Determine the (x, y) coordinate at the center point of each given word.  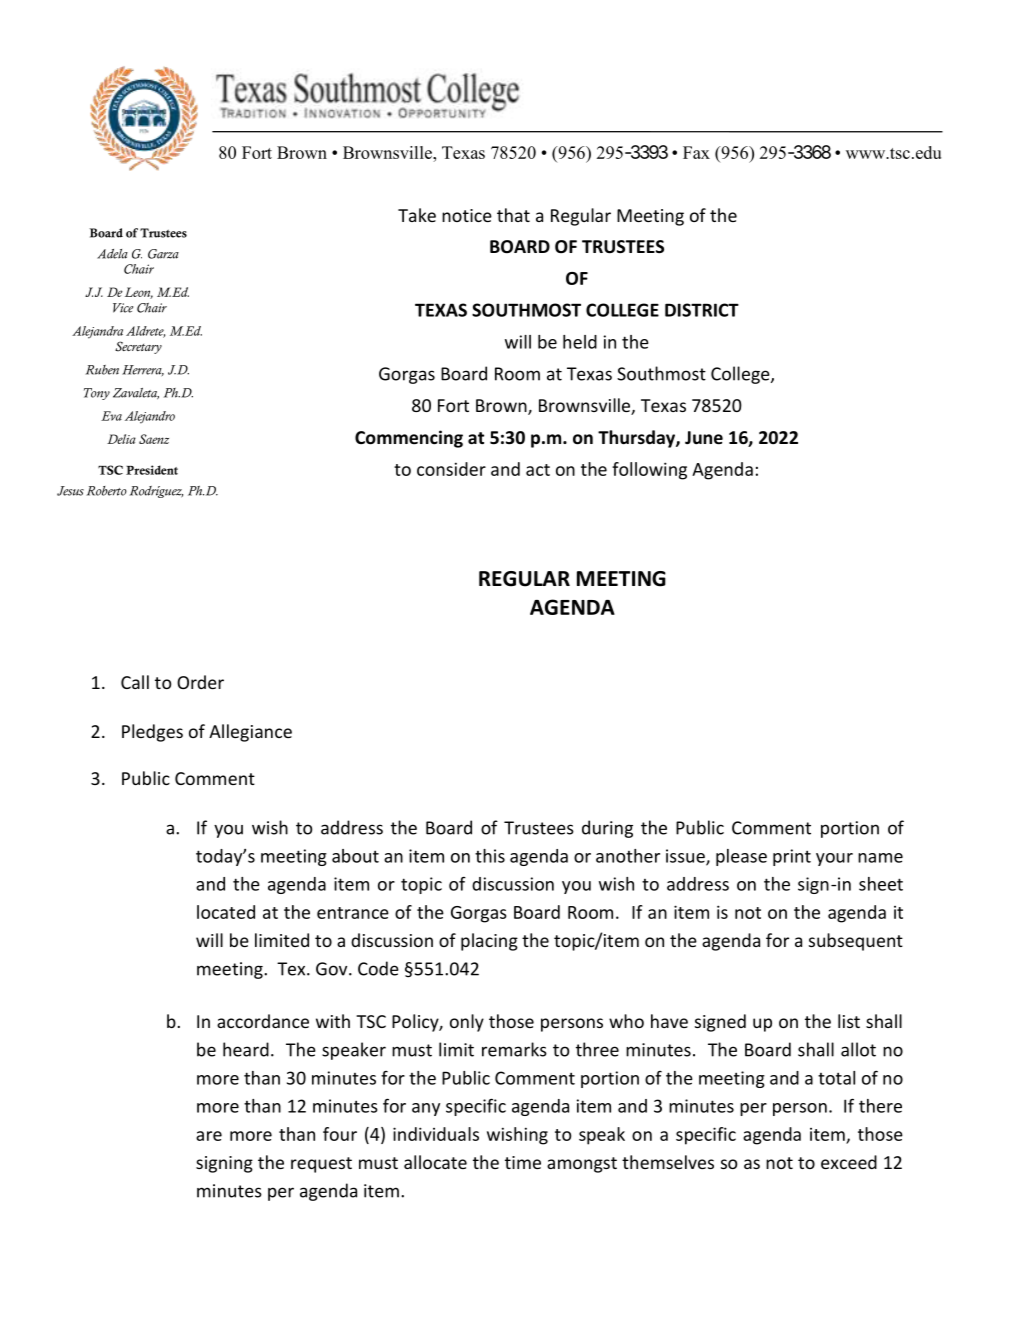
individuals (436, 1134)
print (792, 857)
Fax (696, 152)
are (209, 1136)
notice (467, 215)
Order (200, 682)
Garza (163, 254)
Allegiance (250, 733)
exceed (849, 1162)
